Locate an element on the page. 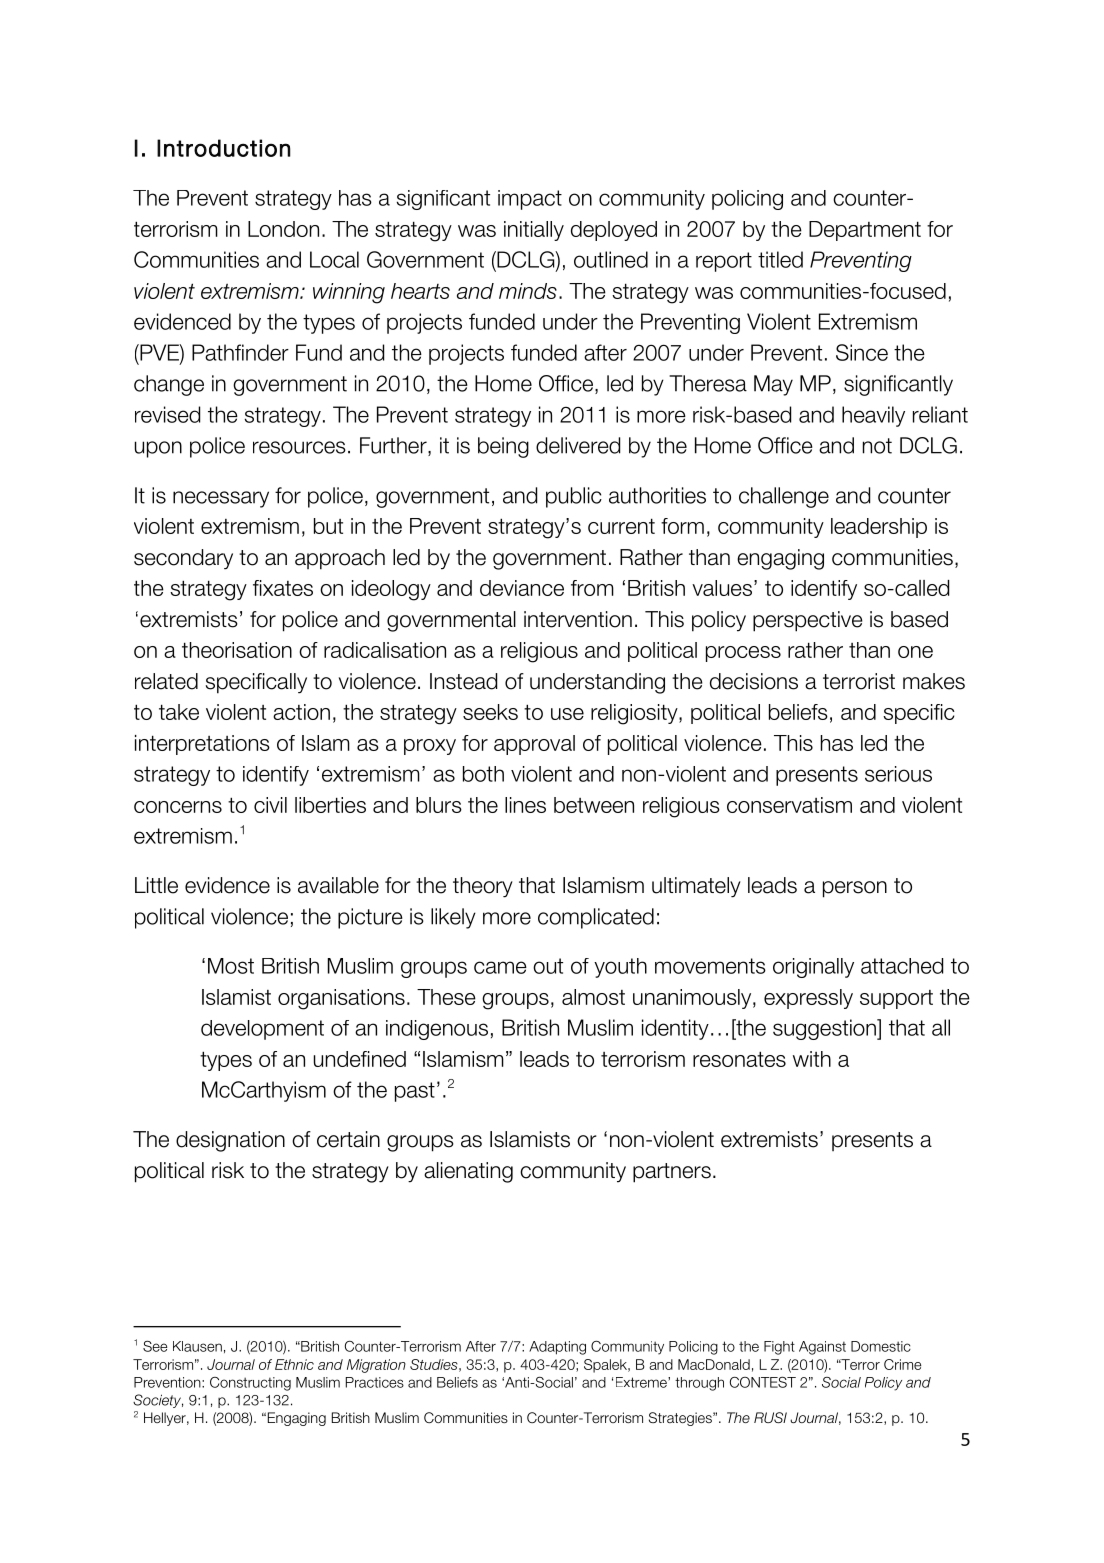 The height and width of the document is (1563, 1104). impact is located at coordinates (530, 200).
